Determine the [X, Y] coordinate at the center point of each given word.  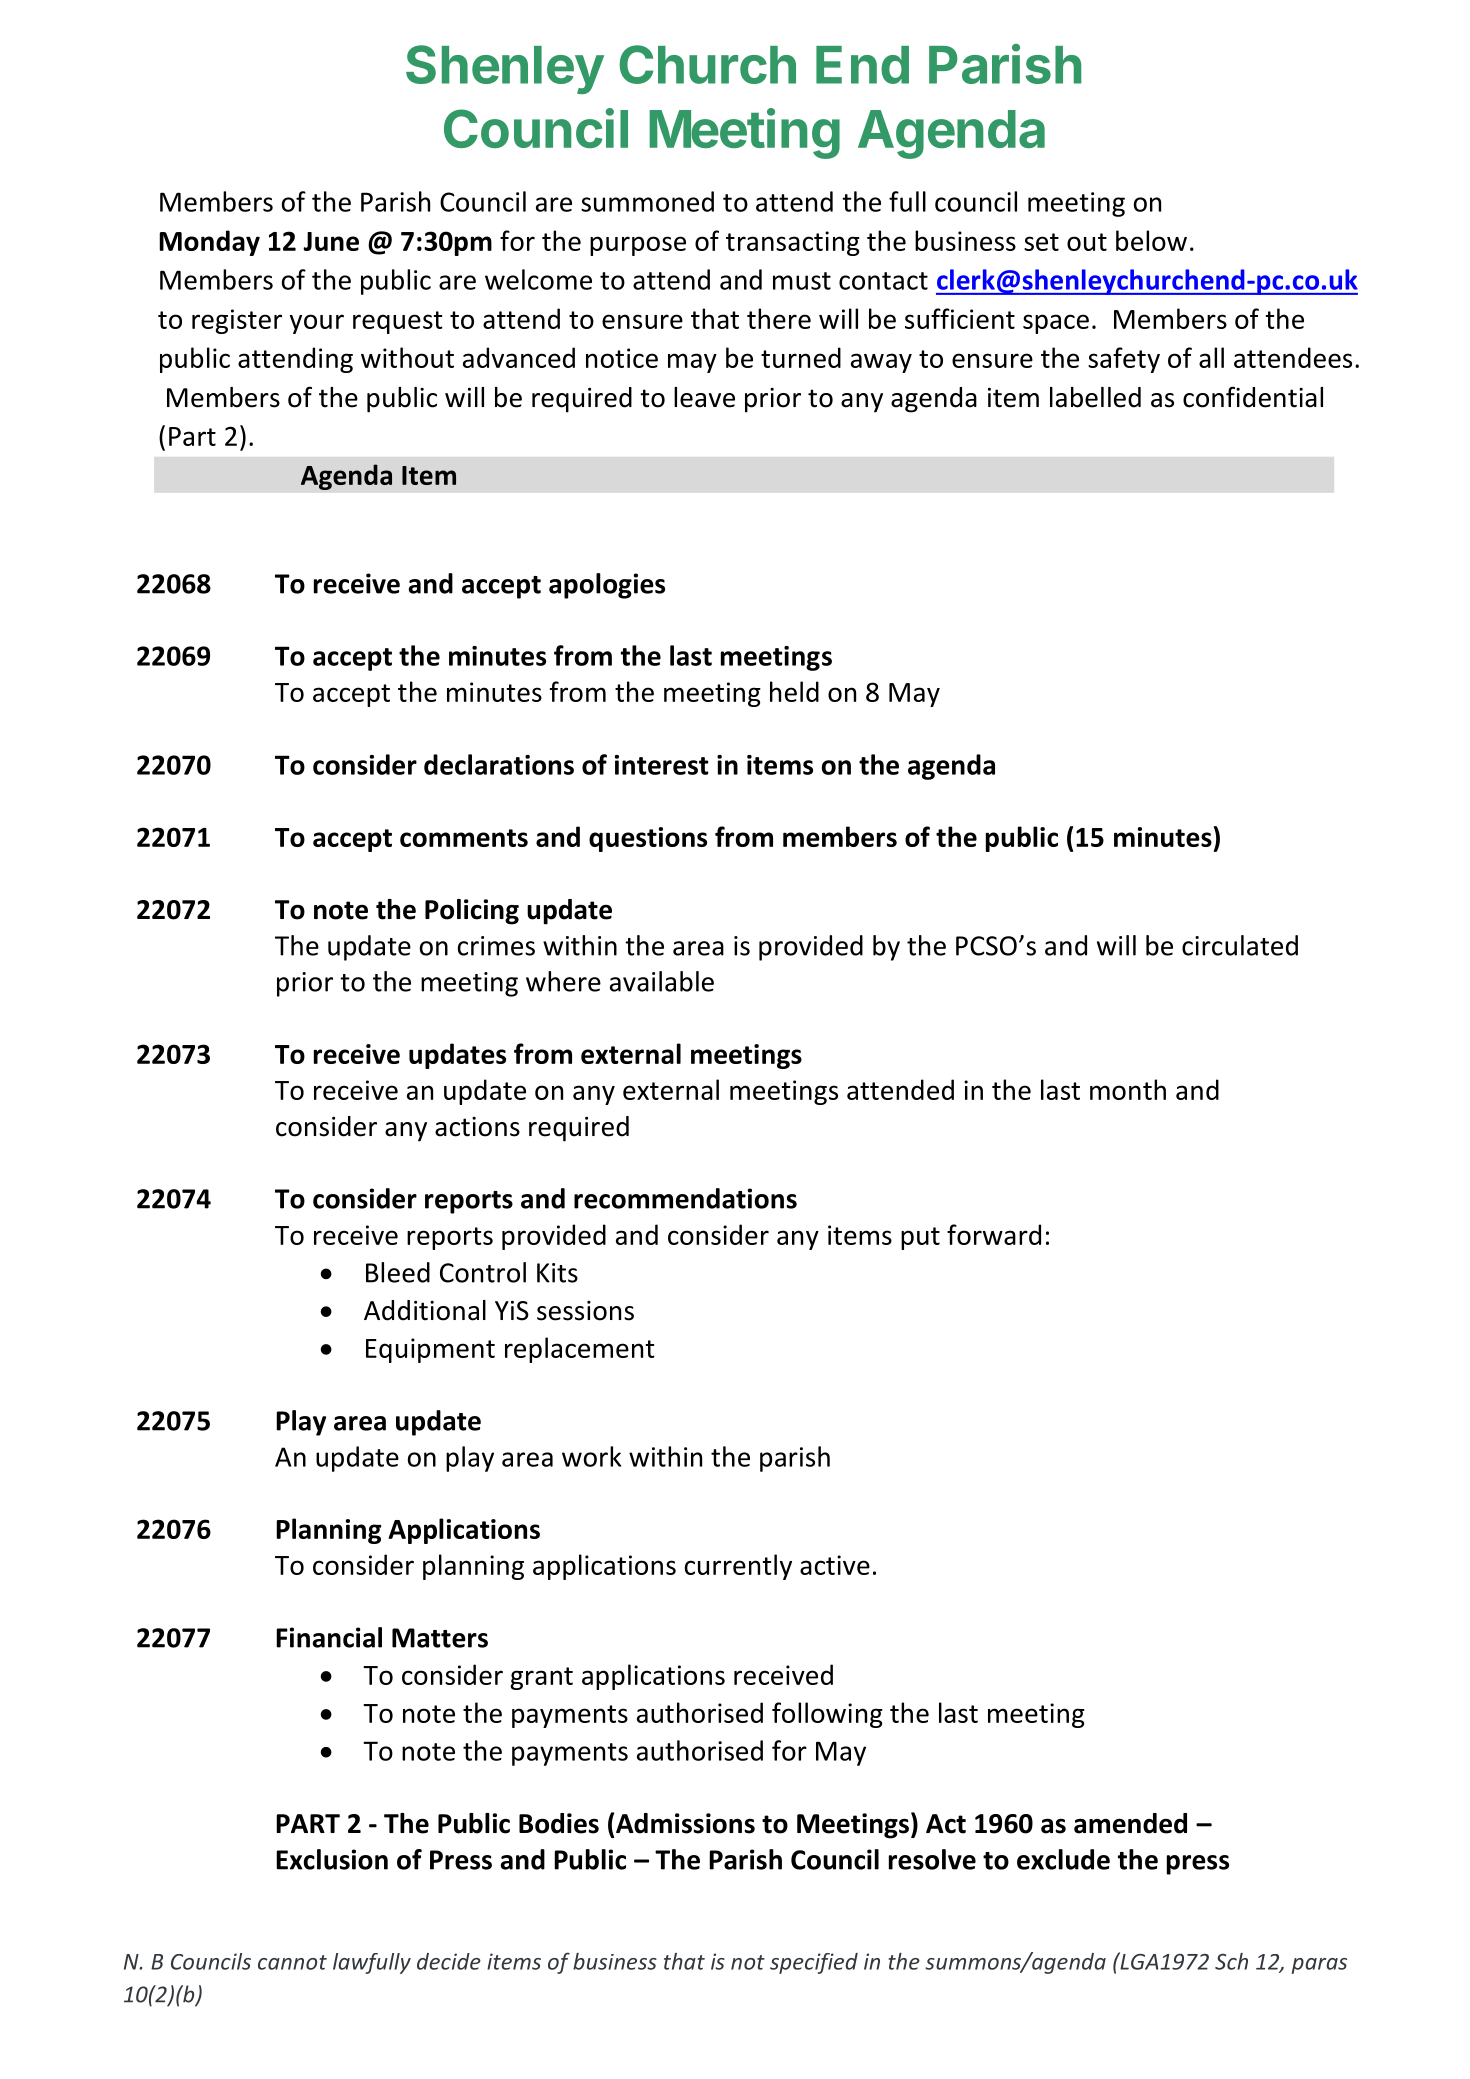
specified [814, 1963]
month [1128, 1089]
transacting [793, 243]
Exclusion [332, 1859]
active [835, 1565]
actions [477, 1127]
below [1151, 240]
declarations [499, 764]
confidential [1253, 397]
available [662, 981]
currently [738, 1567]
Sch [1231, 1961]
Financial [329, 1637]
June [331, 241]
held [794, 691]
